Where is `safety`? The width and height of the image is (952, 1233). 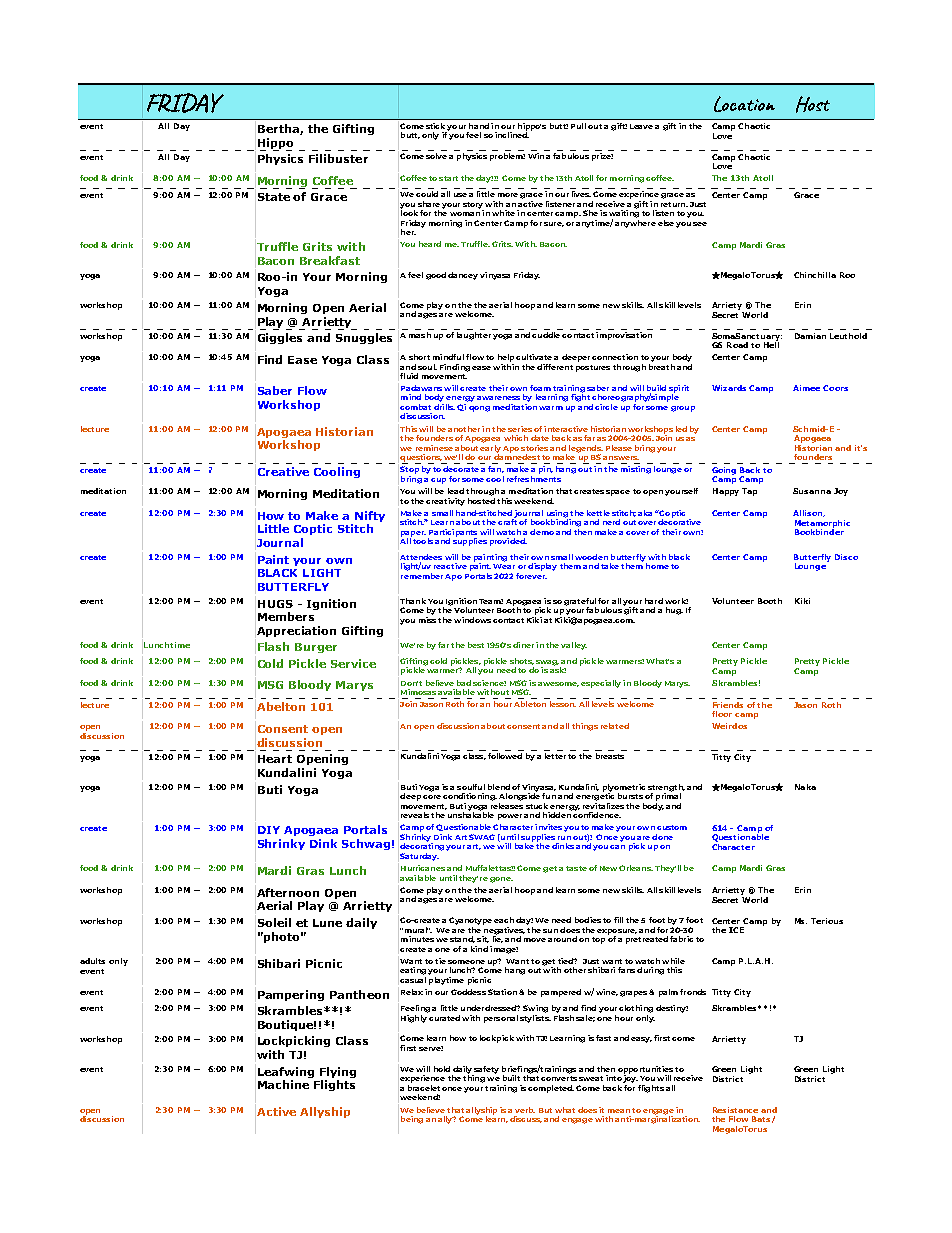 safety is located at coordinates (486, 1071).
